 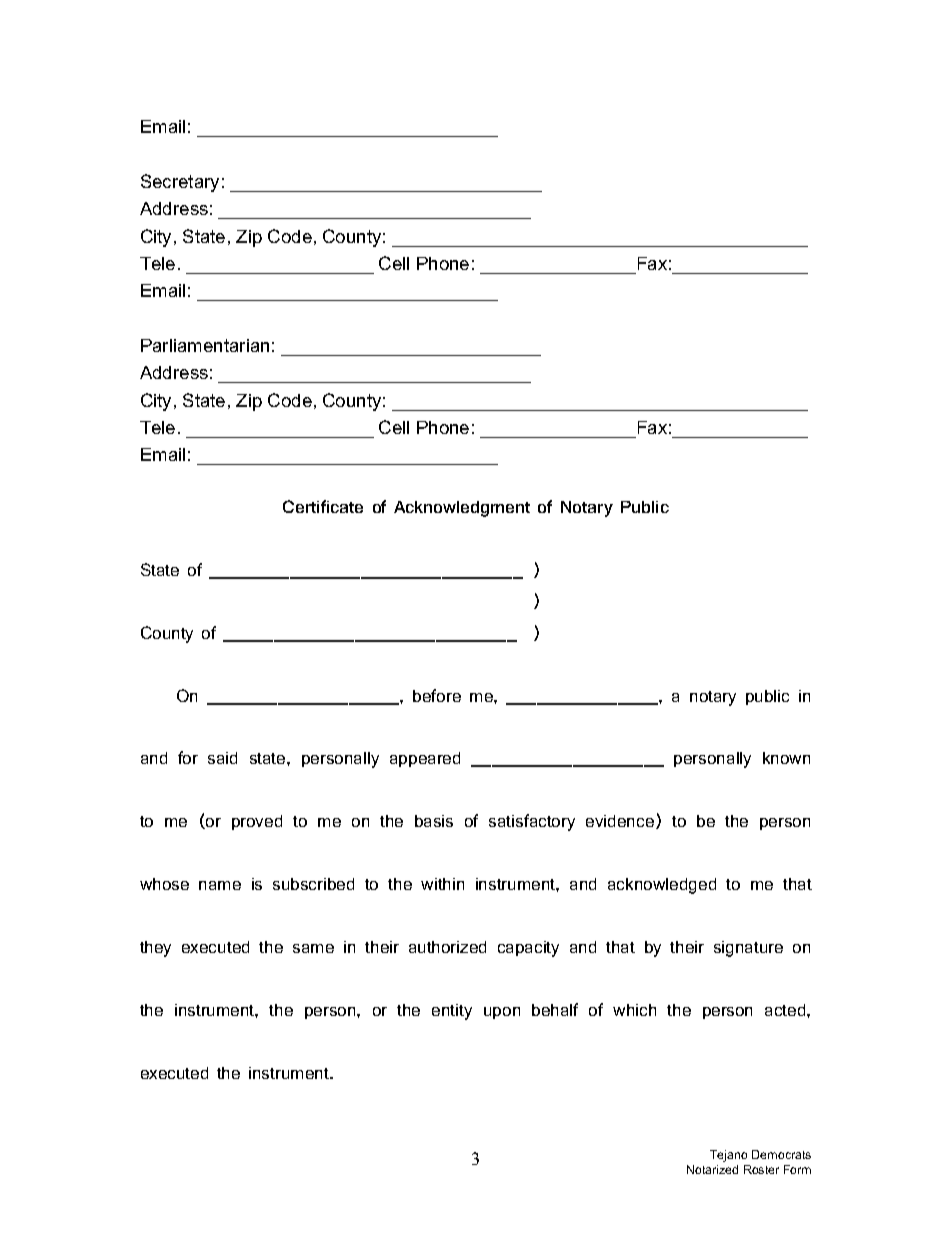 What do you see at coordinates (205, 345) in the document?
I see `Parliamentarian` at bounding box center [205, 345].
